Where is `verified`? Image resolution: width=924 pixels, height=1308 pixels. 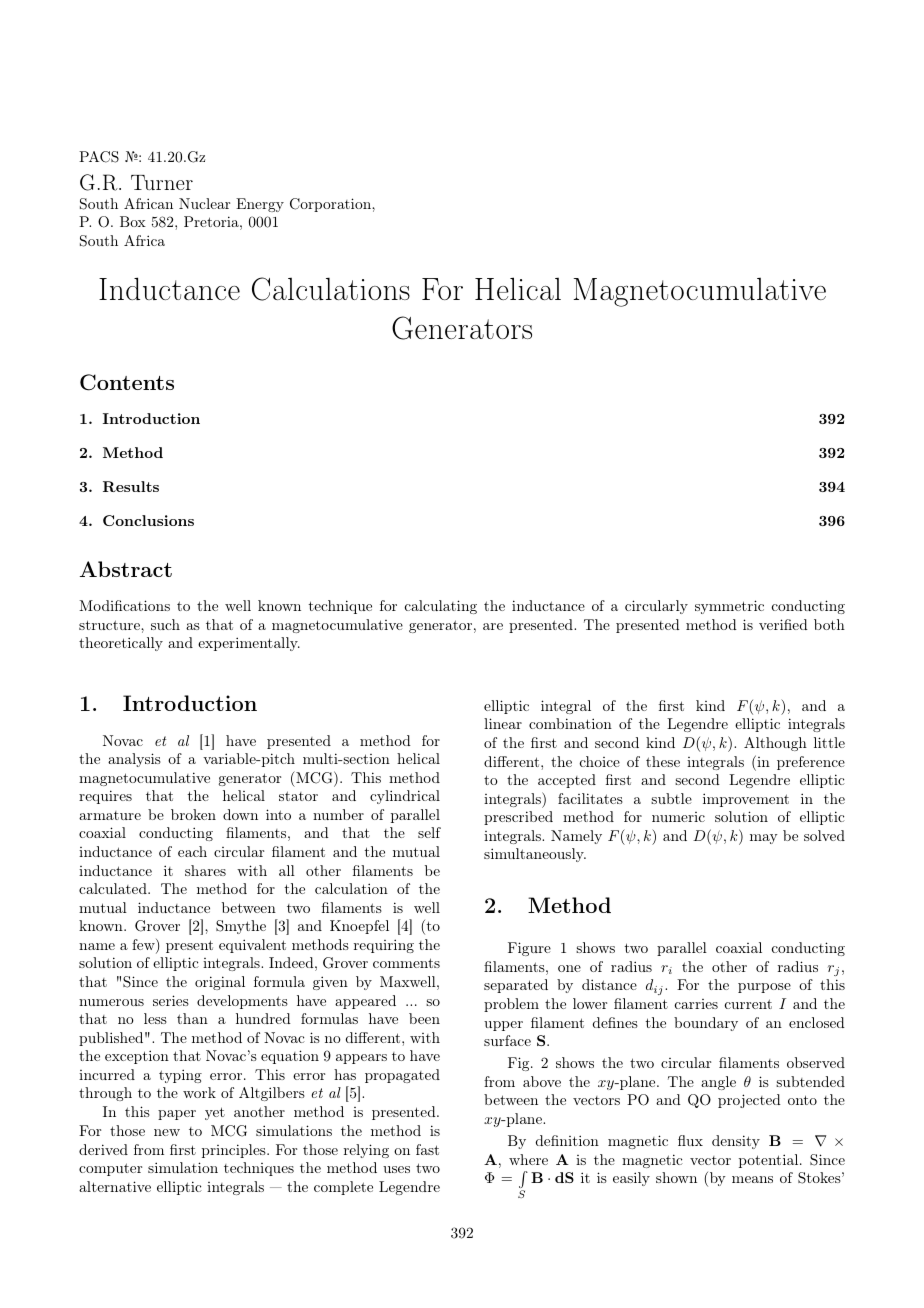 verified is located at coordinates (783, 624).
